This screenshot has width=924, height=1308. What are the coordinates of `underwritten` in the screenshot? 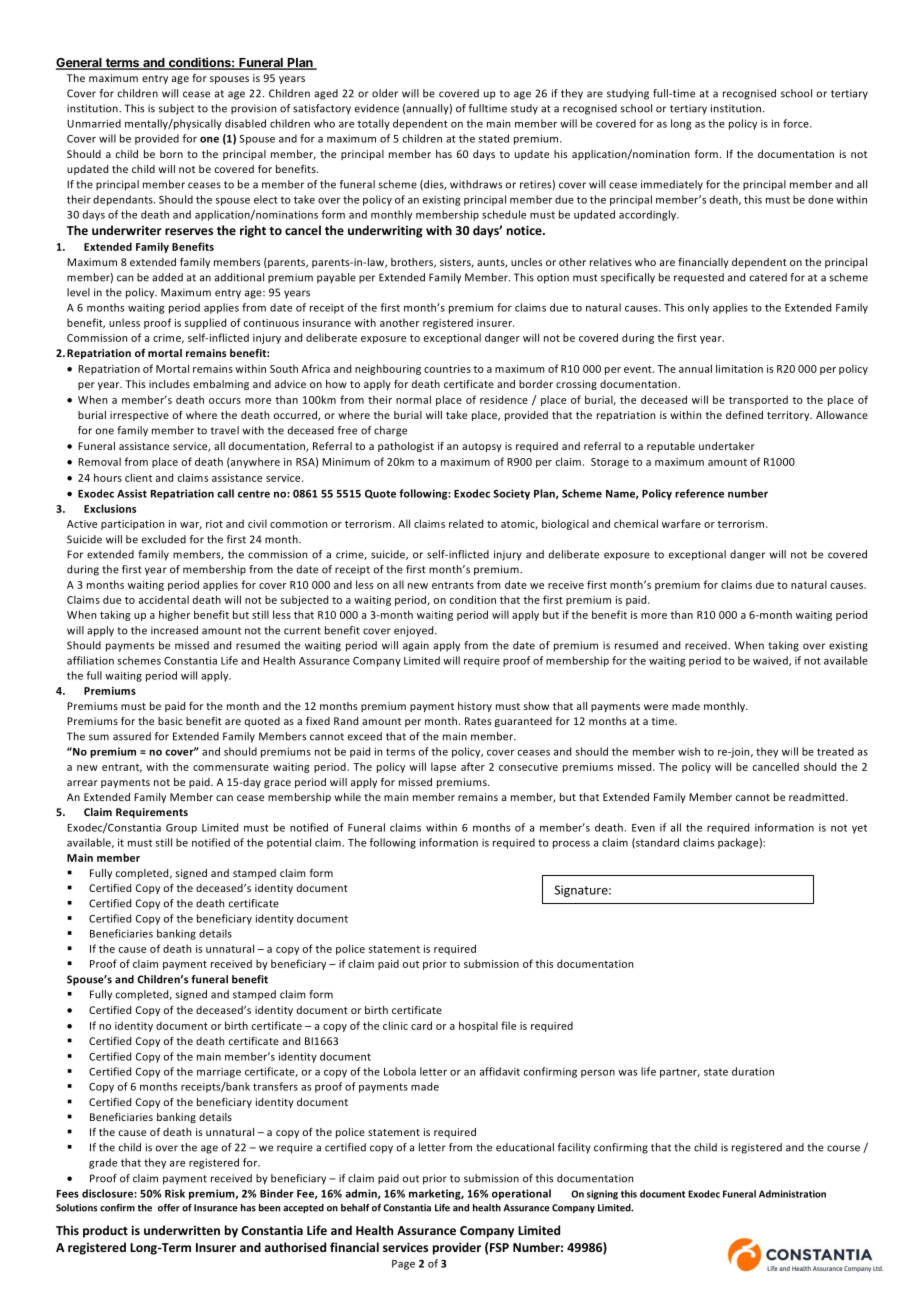 It's located at (182, 1230).
